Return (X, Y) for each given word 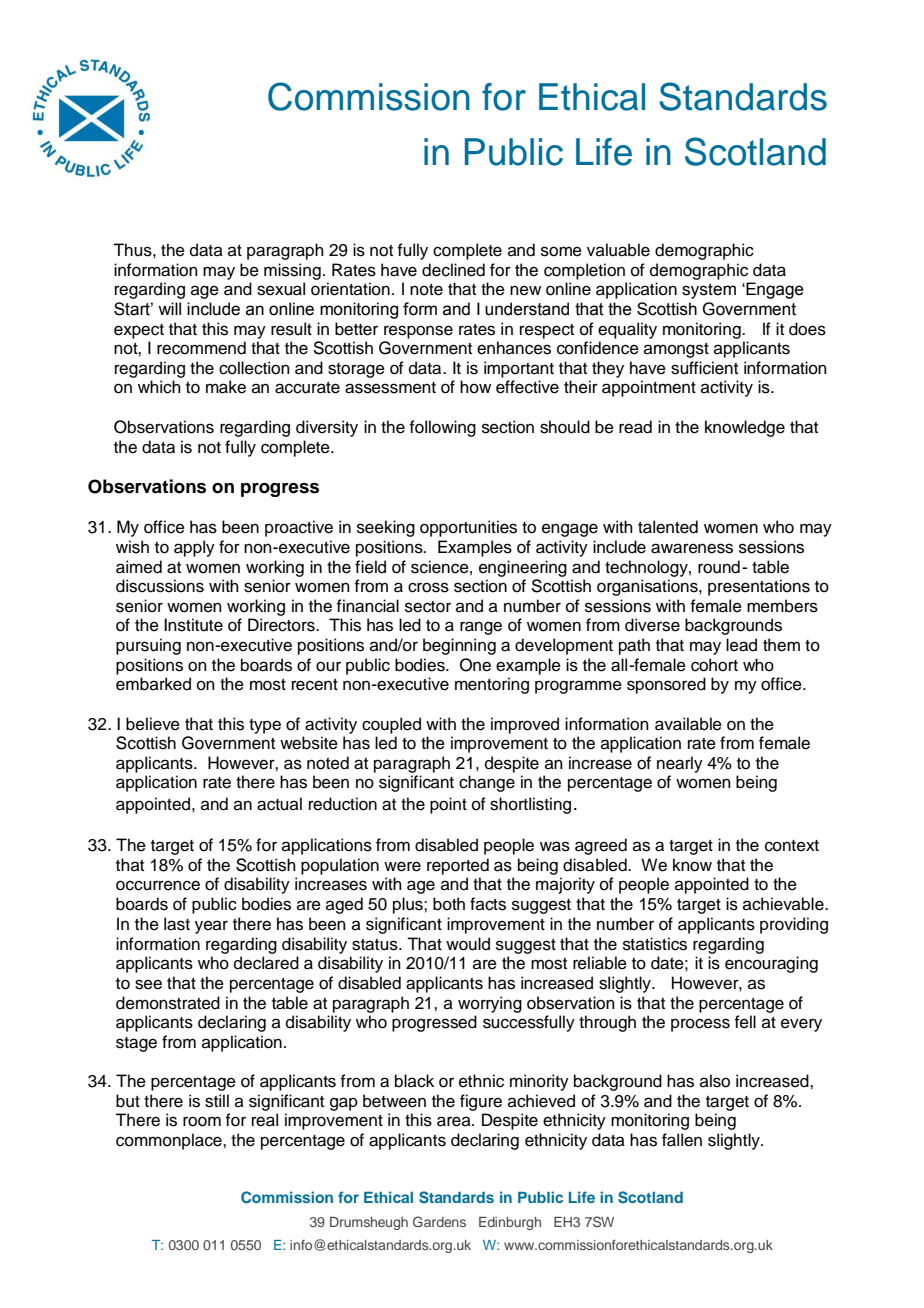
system (709, 291)
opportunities (468, 528)
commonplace (170, 1141)
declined (453, 270)
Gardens (439, 1221)
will (169, 308)
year (211, 927)
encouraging (771, 964)
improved (525, 725)
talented (668, 527)
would (468, 944)
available (688, 724)
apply (194, 548)
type (265, 726)
